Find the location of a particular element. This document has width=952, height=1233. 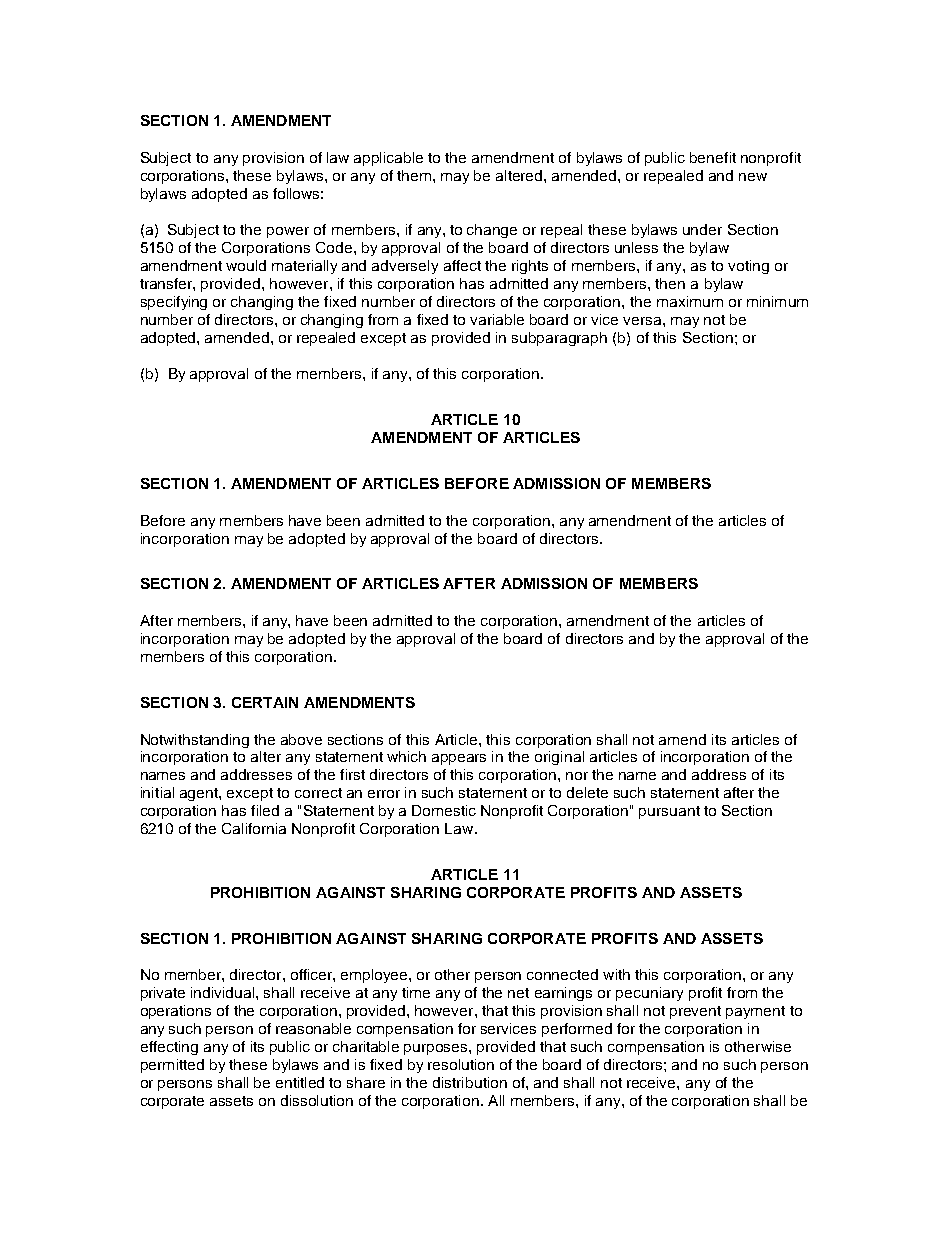

CERTAIN is located at coordinates (265, 702).
